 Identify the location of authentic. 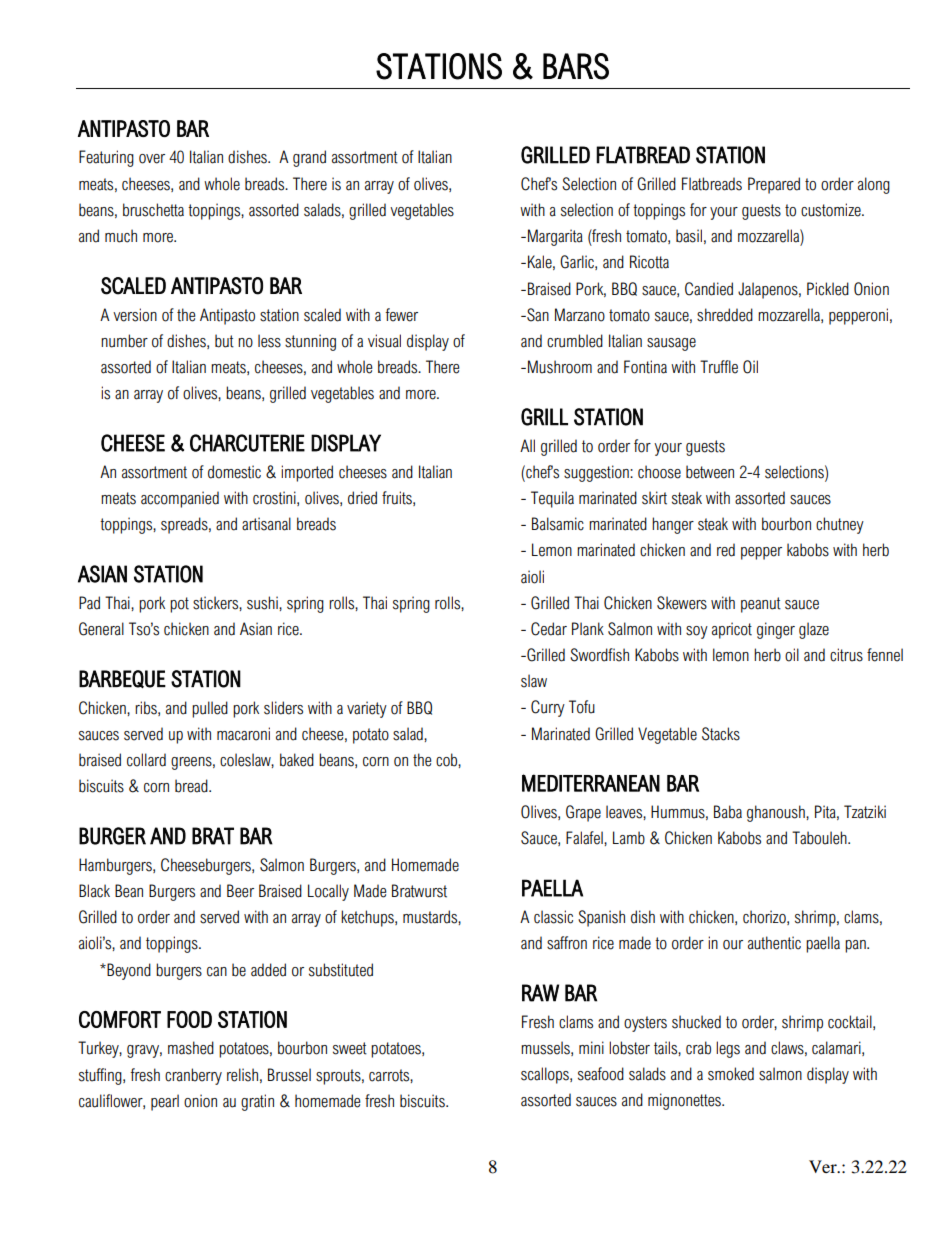
(774, 943).
